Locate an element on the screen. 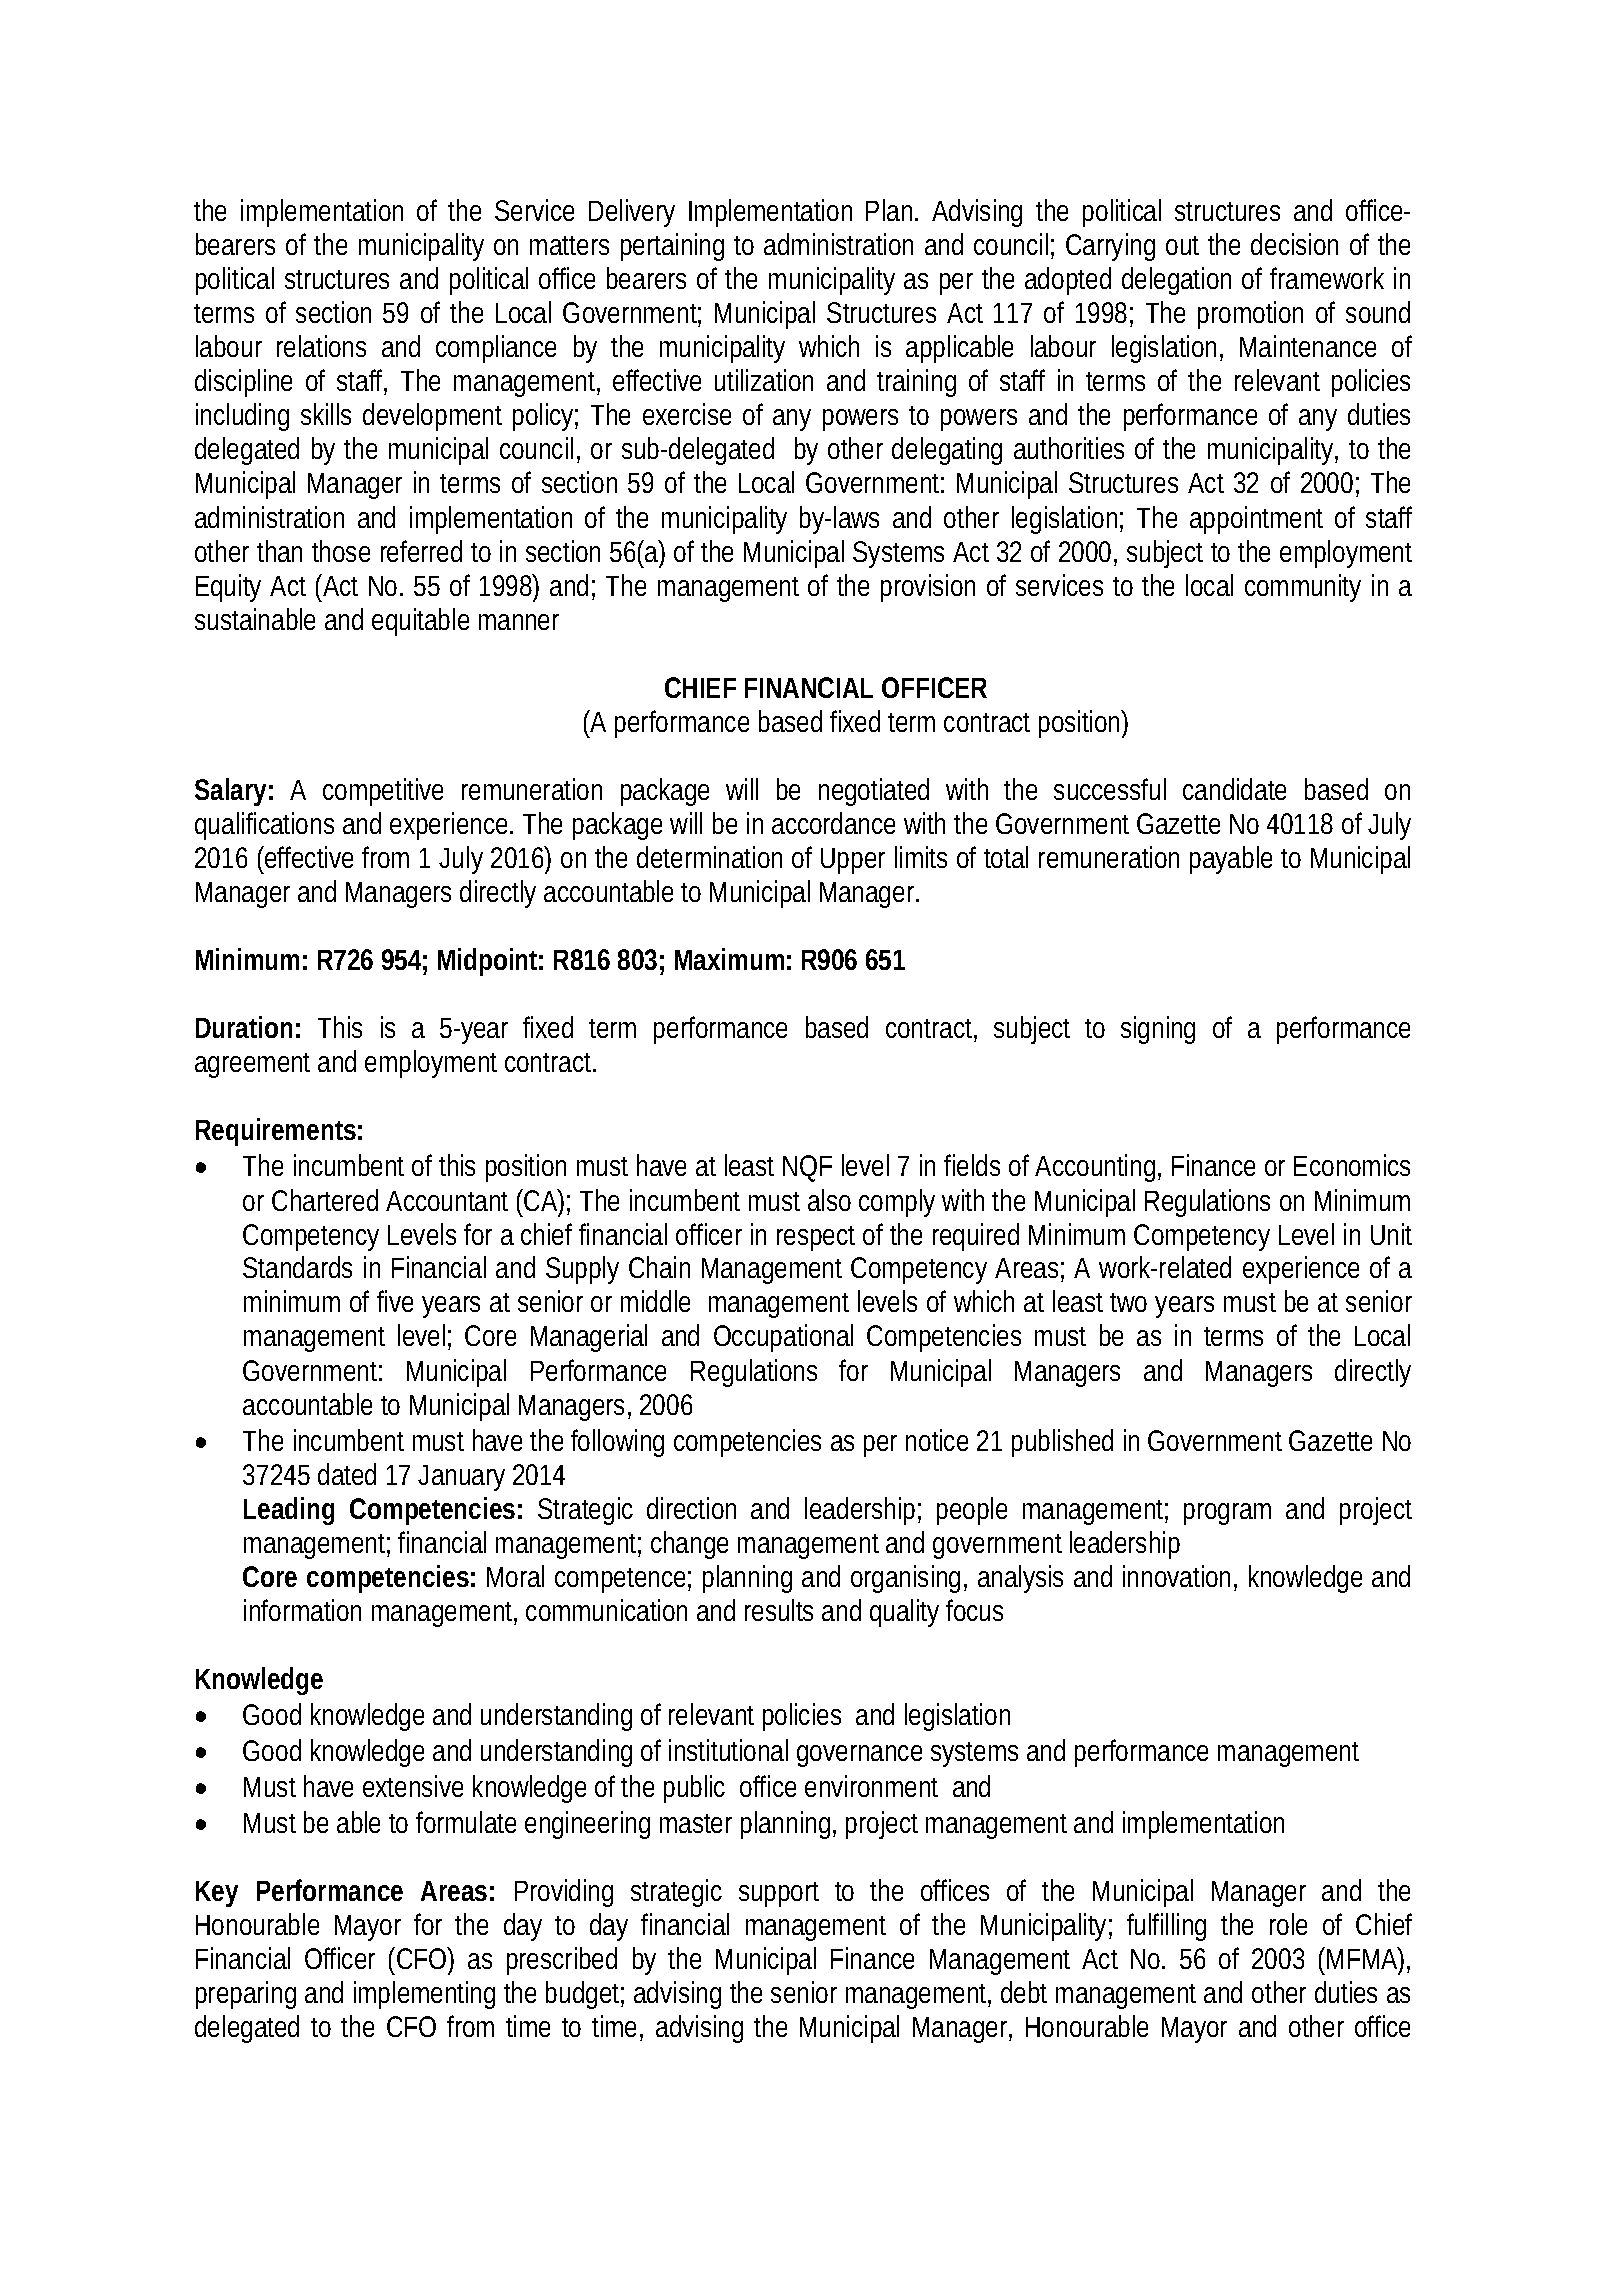 Image resolution: width=1606 pixels, height=2271 pixels. accordance is located at coordinates (833, 823).
